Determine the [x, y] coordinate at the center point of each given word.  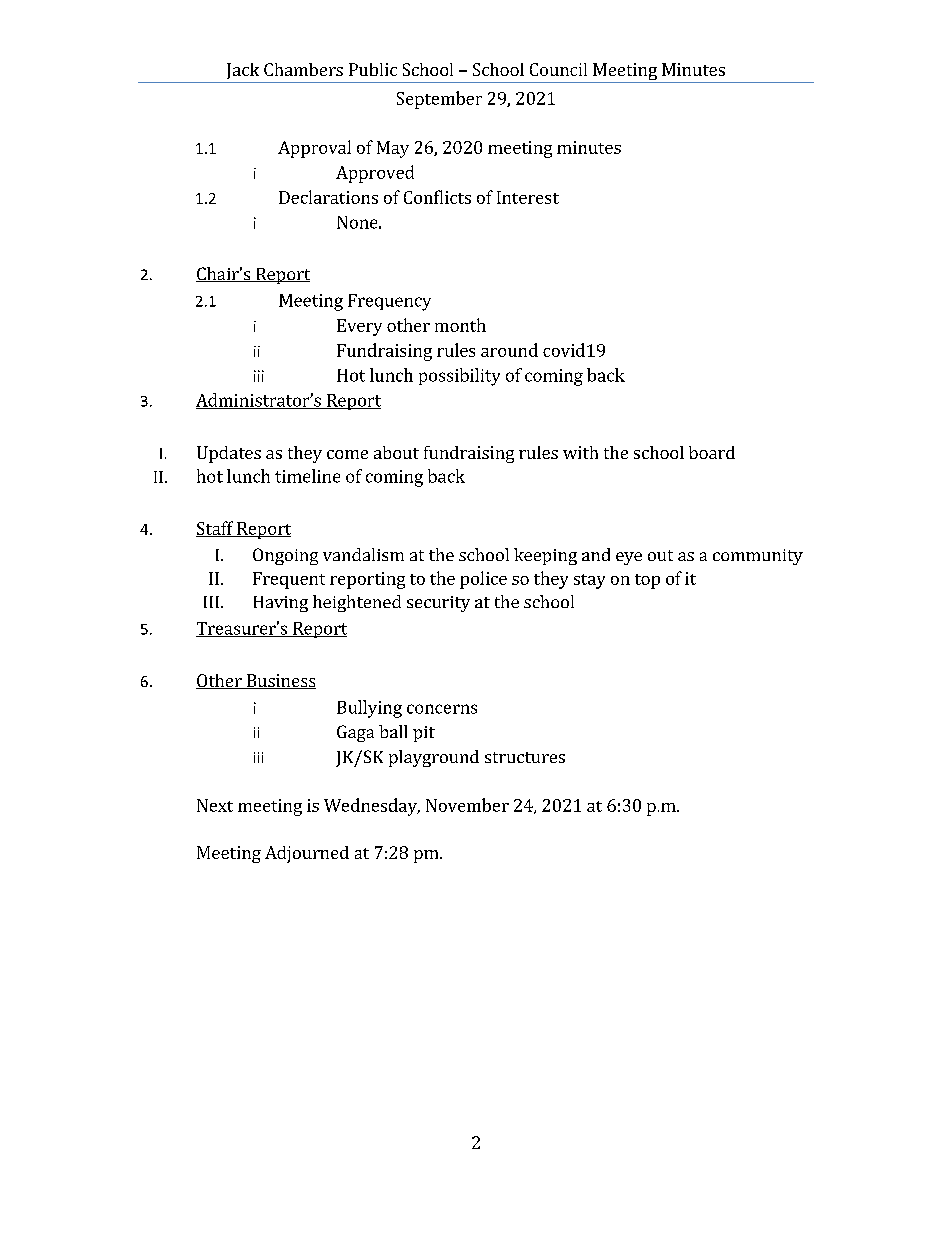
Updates [229, 454]
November [467, 805]
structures [525, 757]
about [396, 452]
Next [215, 805]
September [439, 100]
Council [558, 69]
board [712, 452]
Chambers [303, 69]
